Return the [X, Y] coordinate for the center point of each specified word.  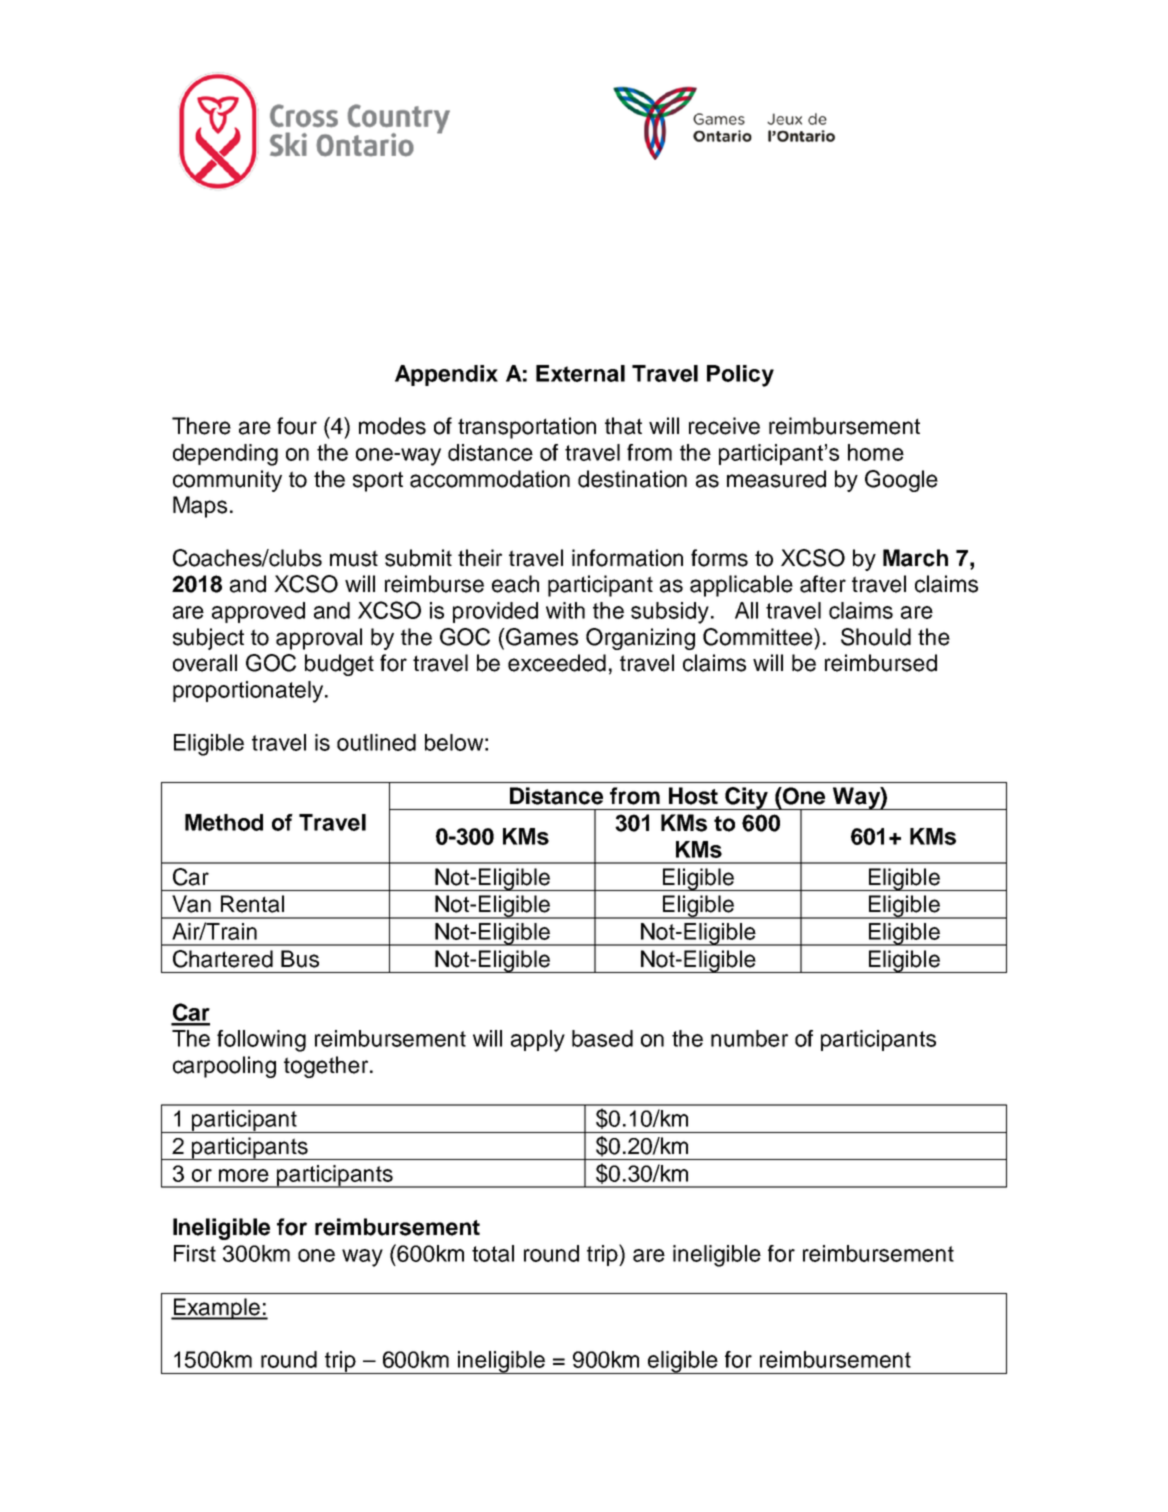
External [580, 373]
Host [693, 796]
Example [217, 1309]
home [876, 452]
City [747, 798]
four [297, 426]
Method [224, 822]
